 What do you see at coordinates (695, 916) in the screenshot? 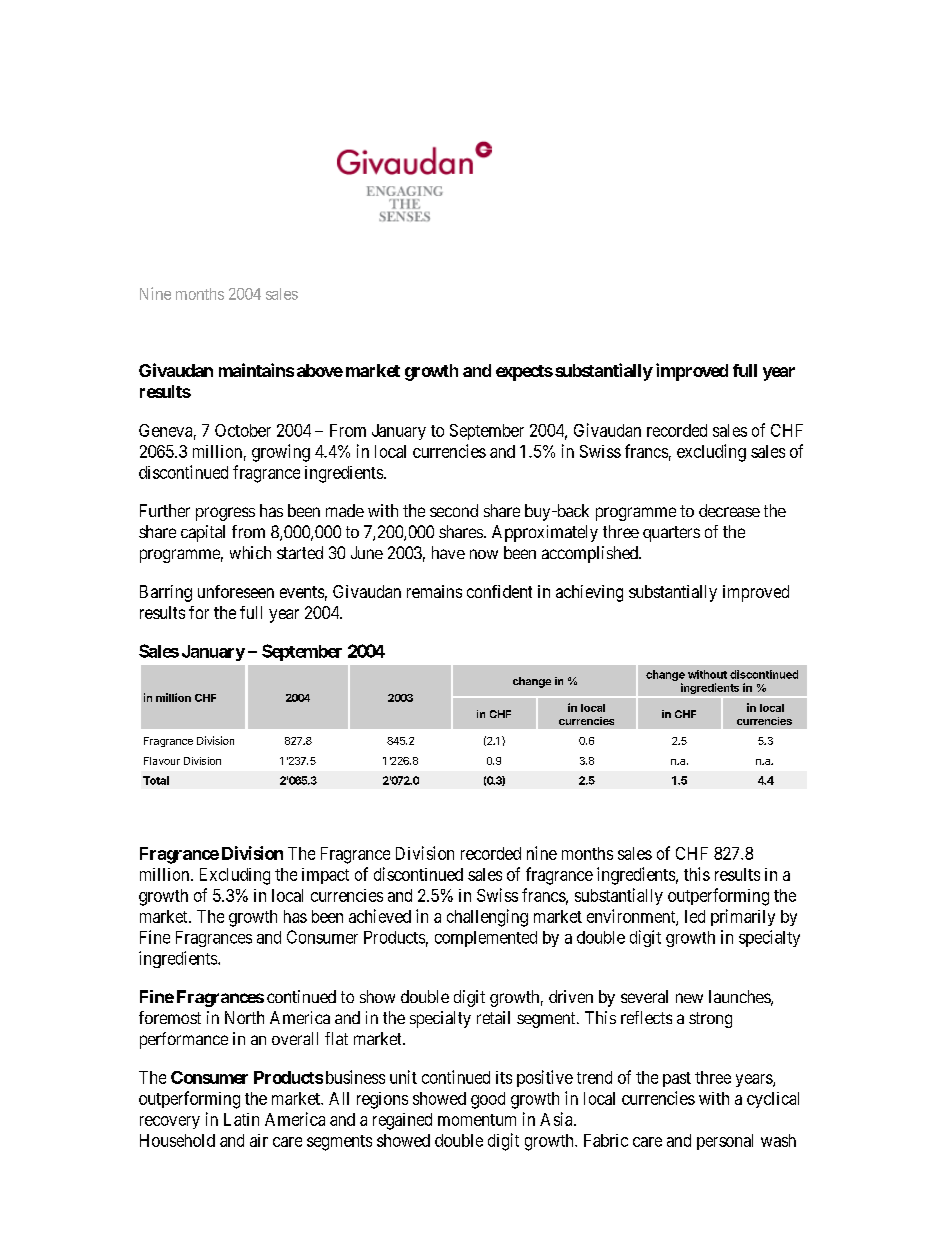
I see `led` at bounding box center [695, 916].
